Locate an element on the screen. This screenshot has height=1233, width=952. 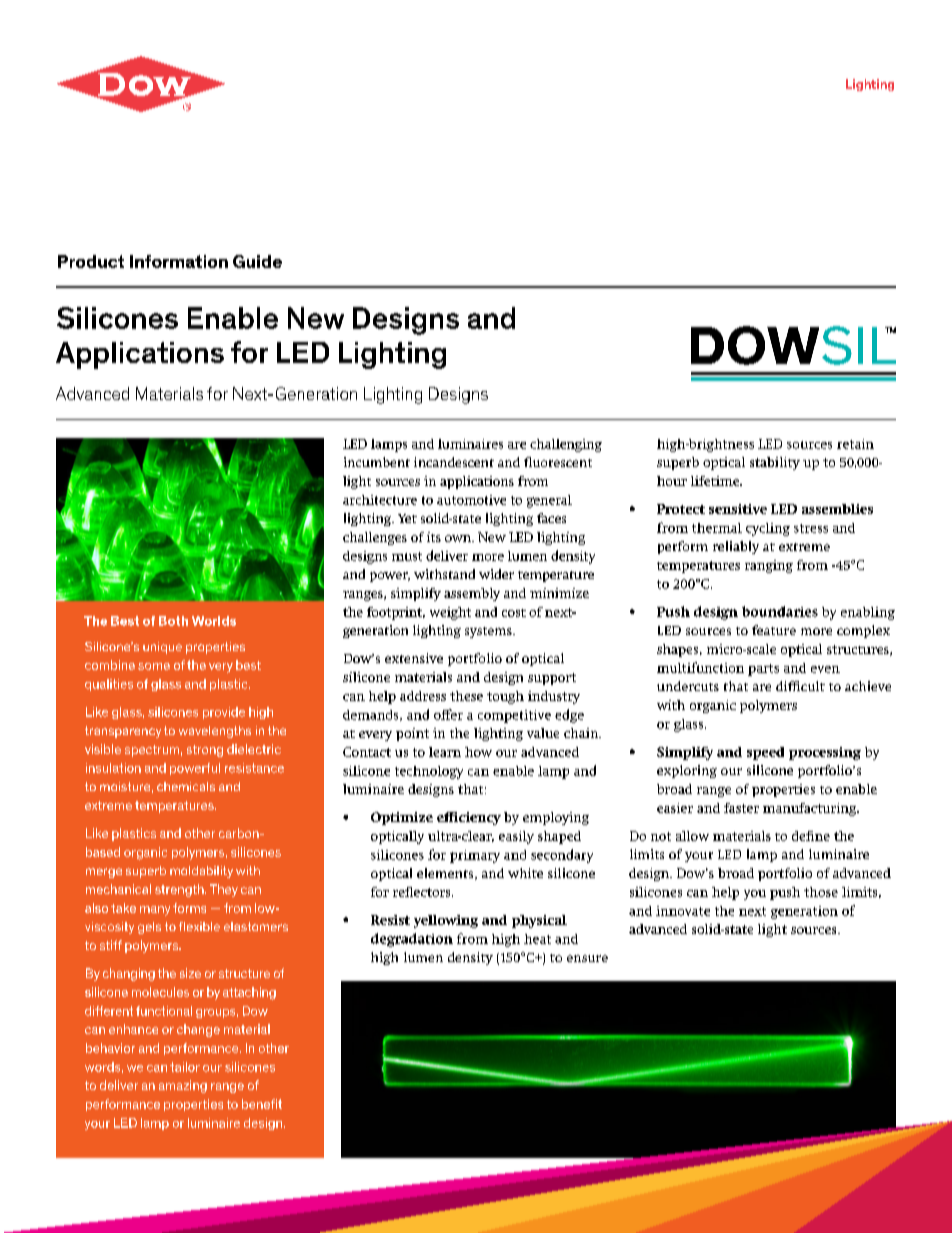
Guide is located at coordinates (257, 261).
